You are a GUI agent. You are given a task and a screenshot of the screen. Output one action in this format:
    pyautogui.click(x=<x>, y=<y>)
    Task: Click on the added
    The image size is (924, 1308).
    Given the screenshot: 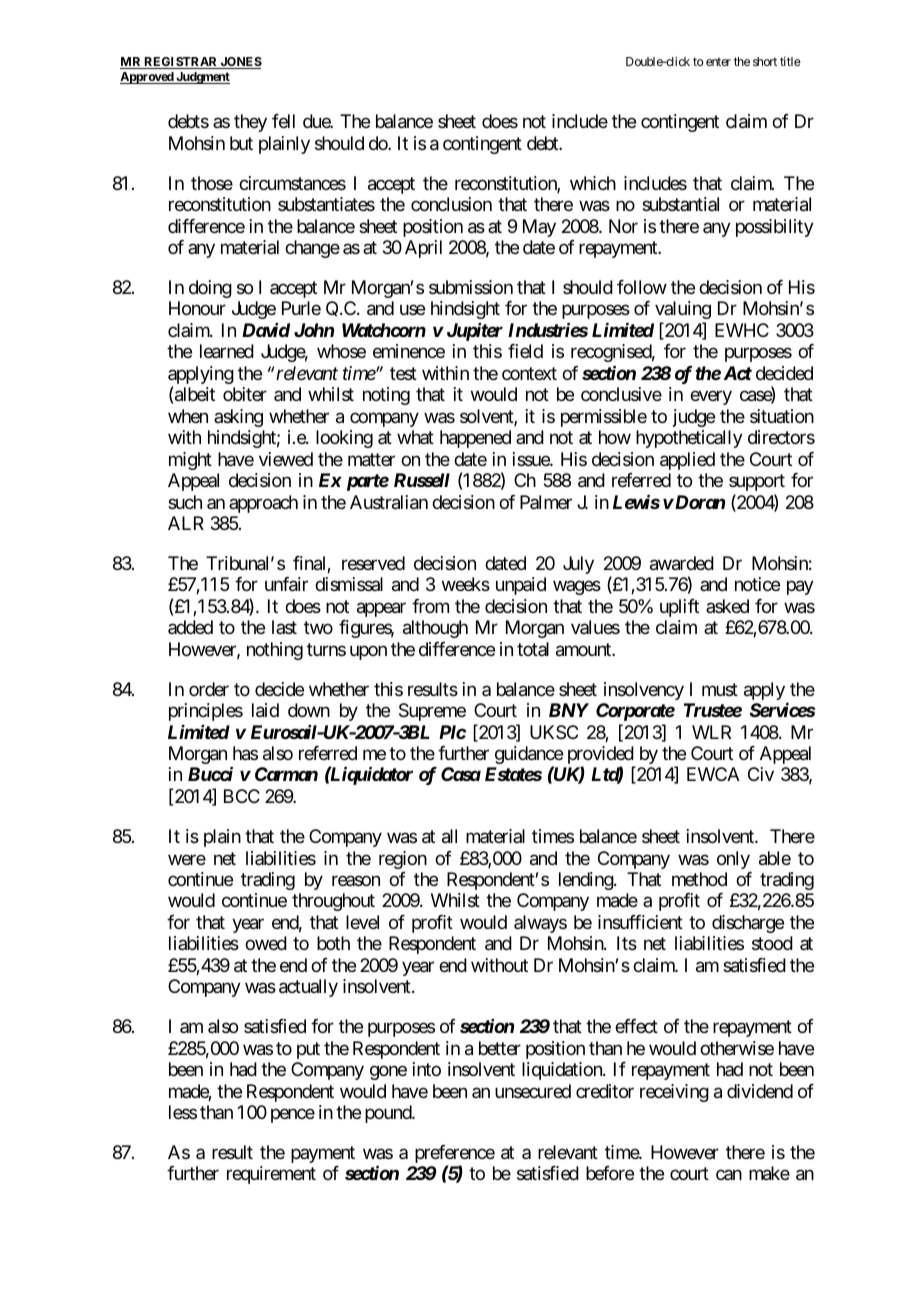 What is the action you would take?
    pyautogui.click(x=190, y=627)
